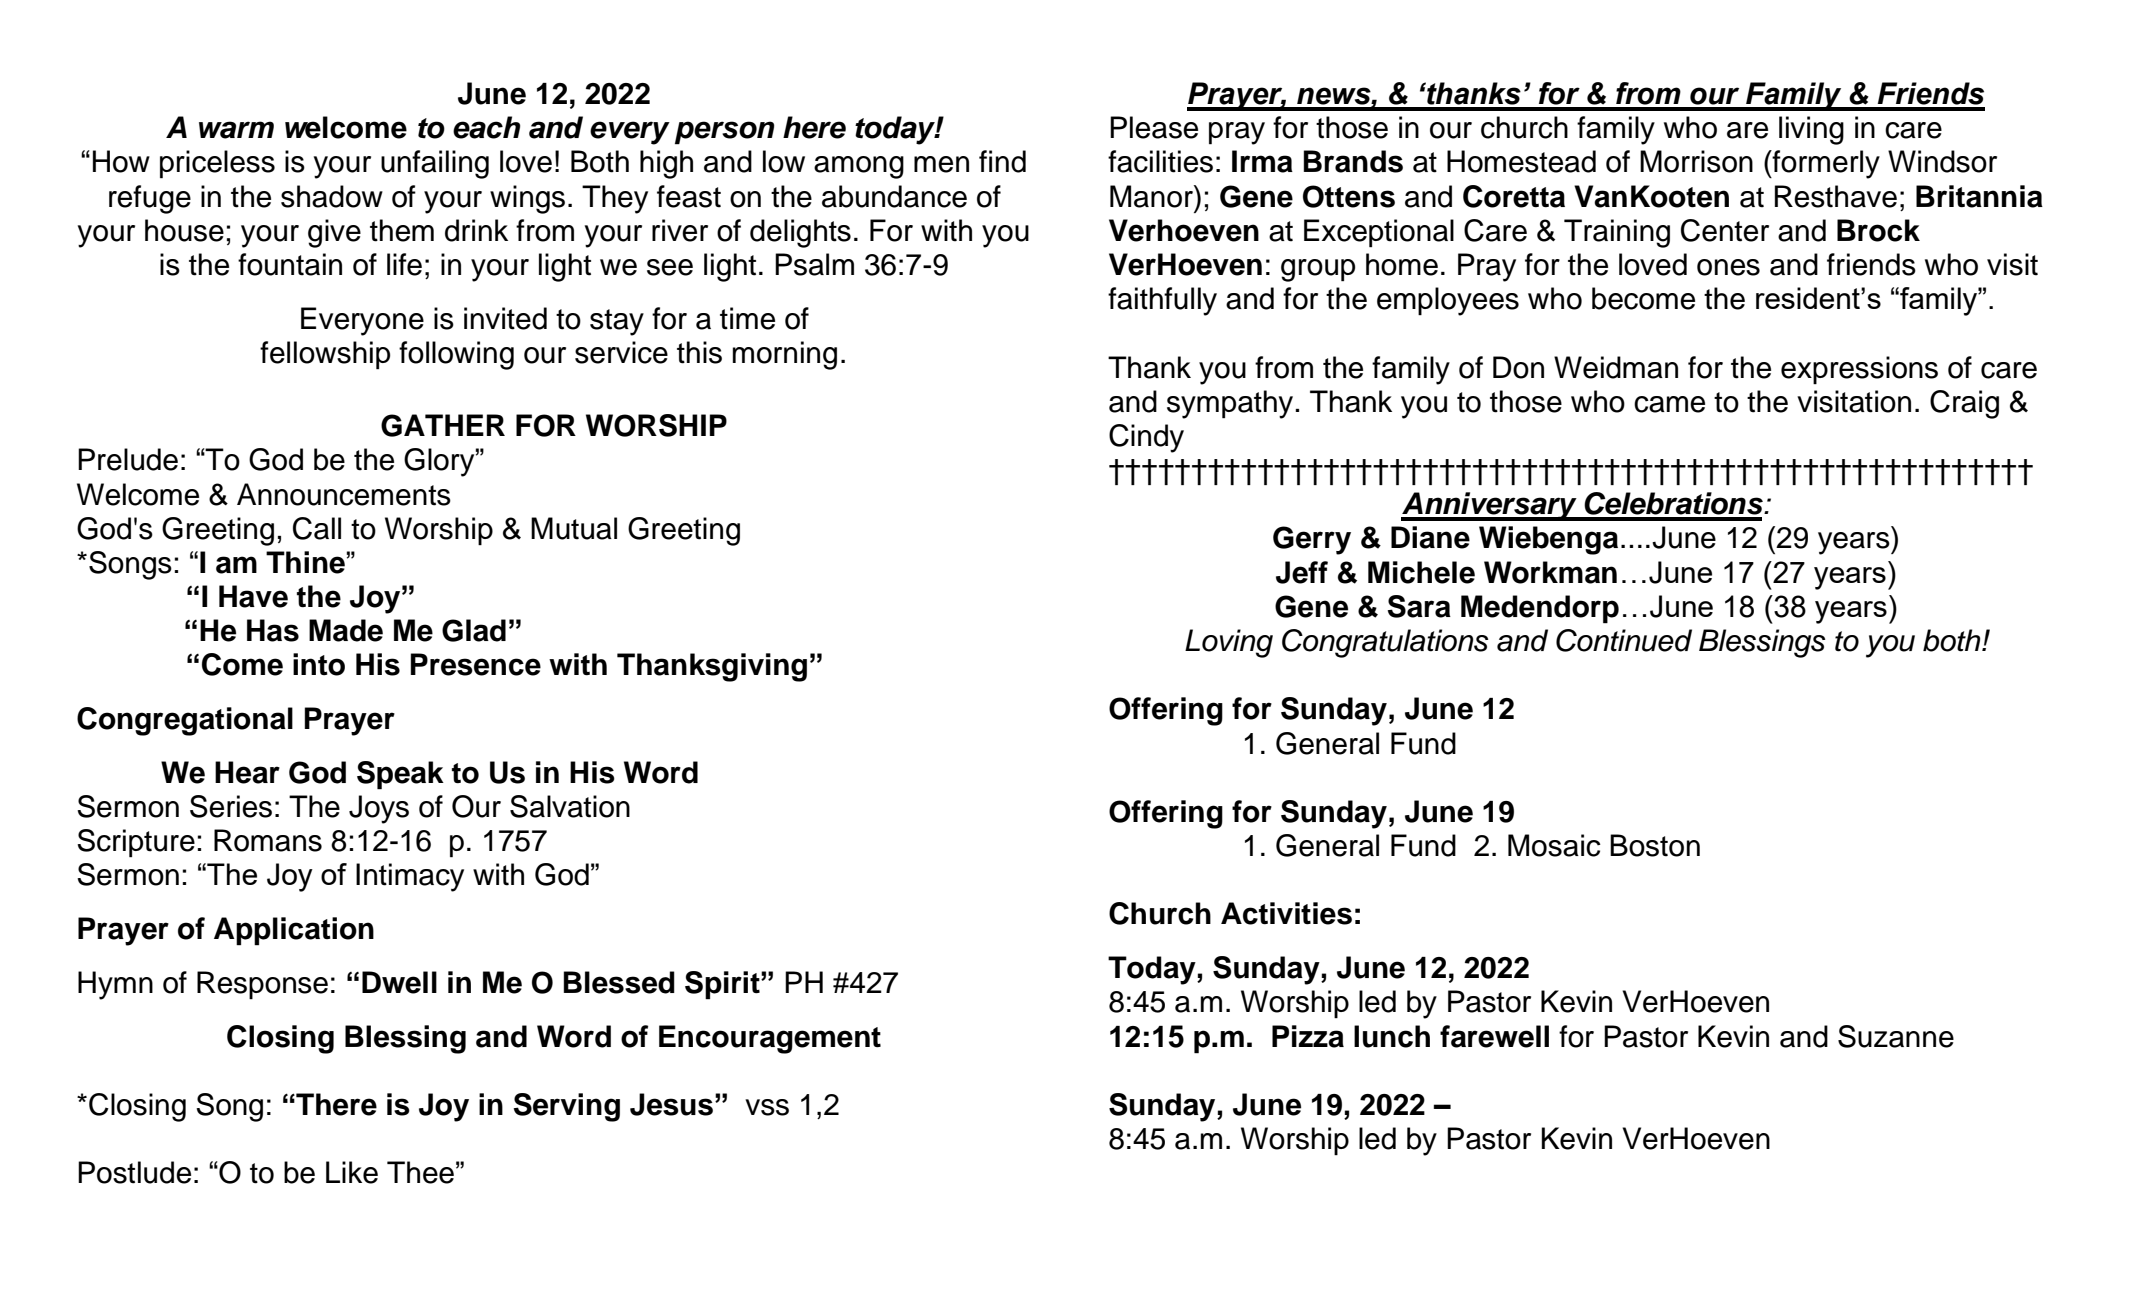 This screenshot has width=2140, height=1299. Describe the element at coordinates (1655, 845) in the screenshot. I see `Boston` at that location.
